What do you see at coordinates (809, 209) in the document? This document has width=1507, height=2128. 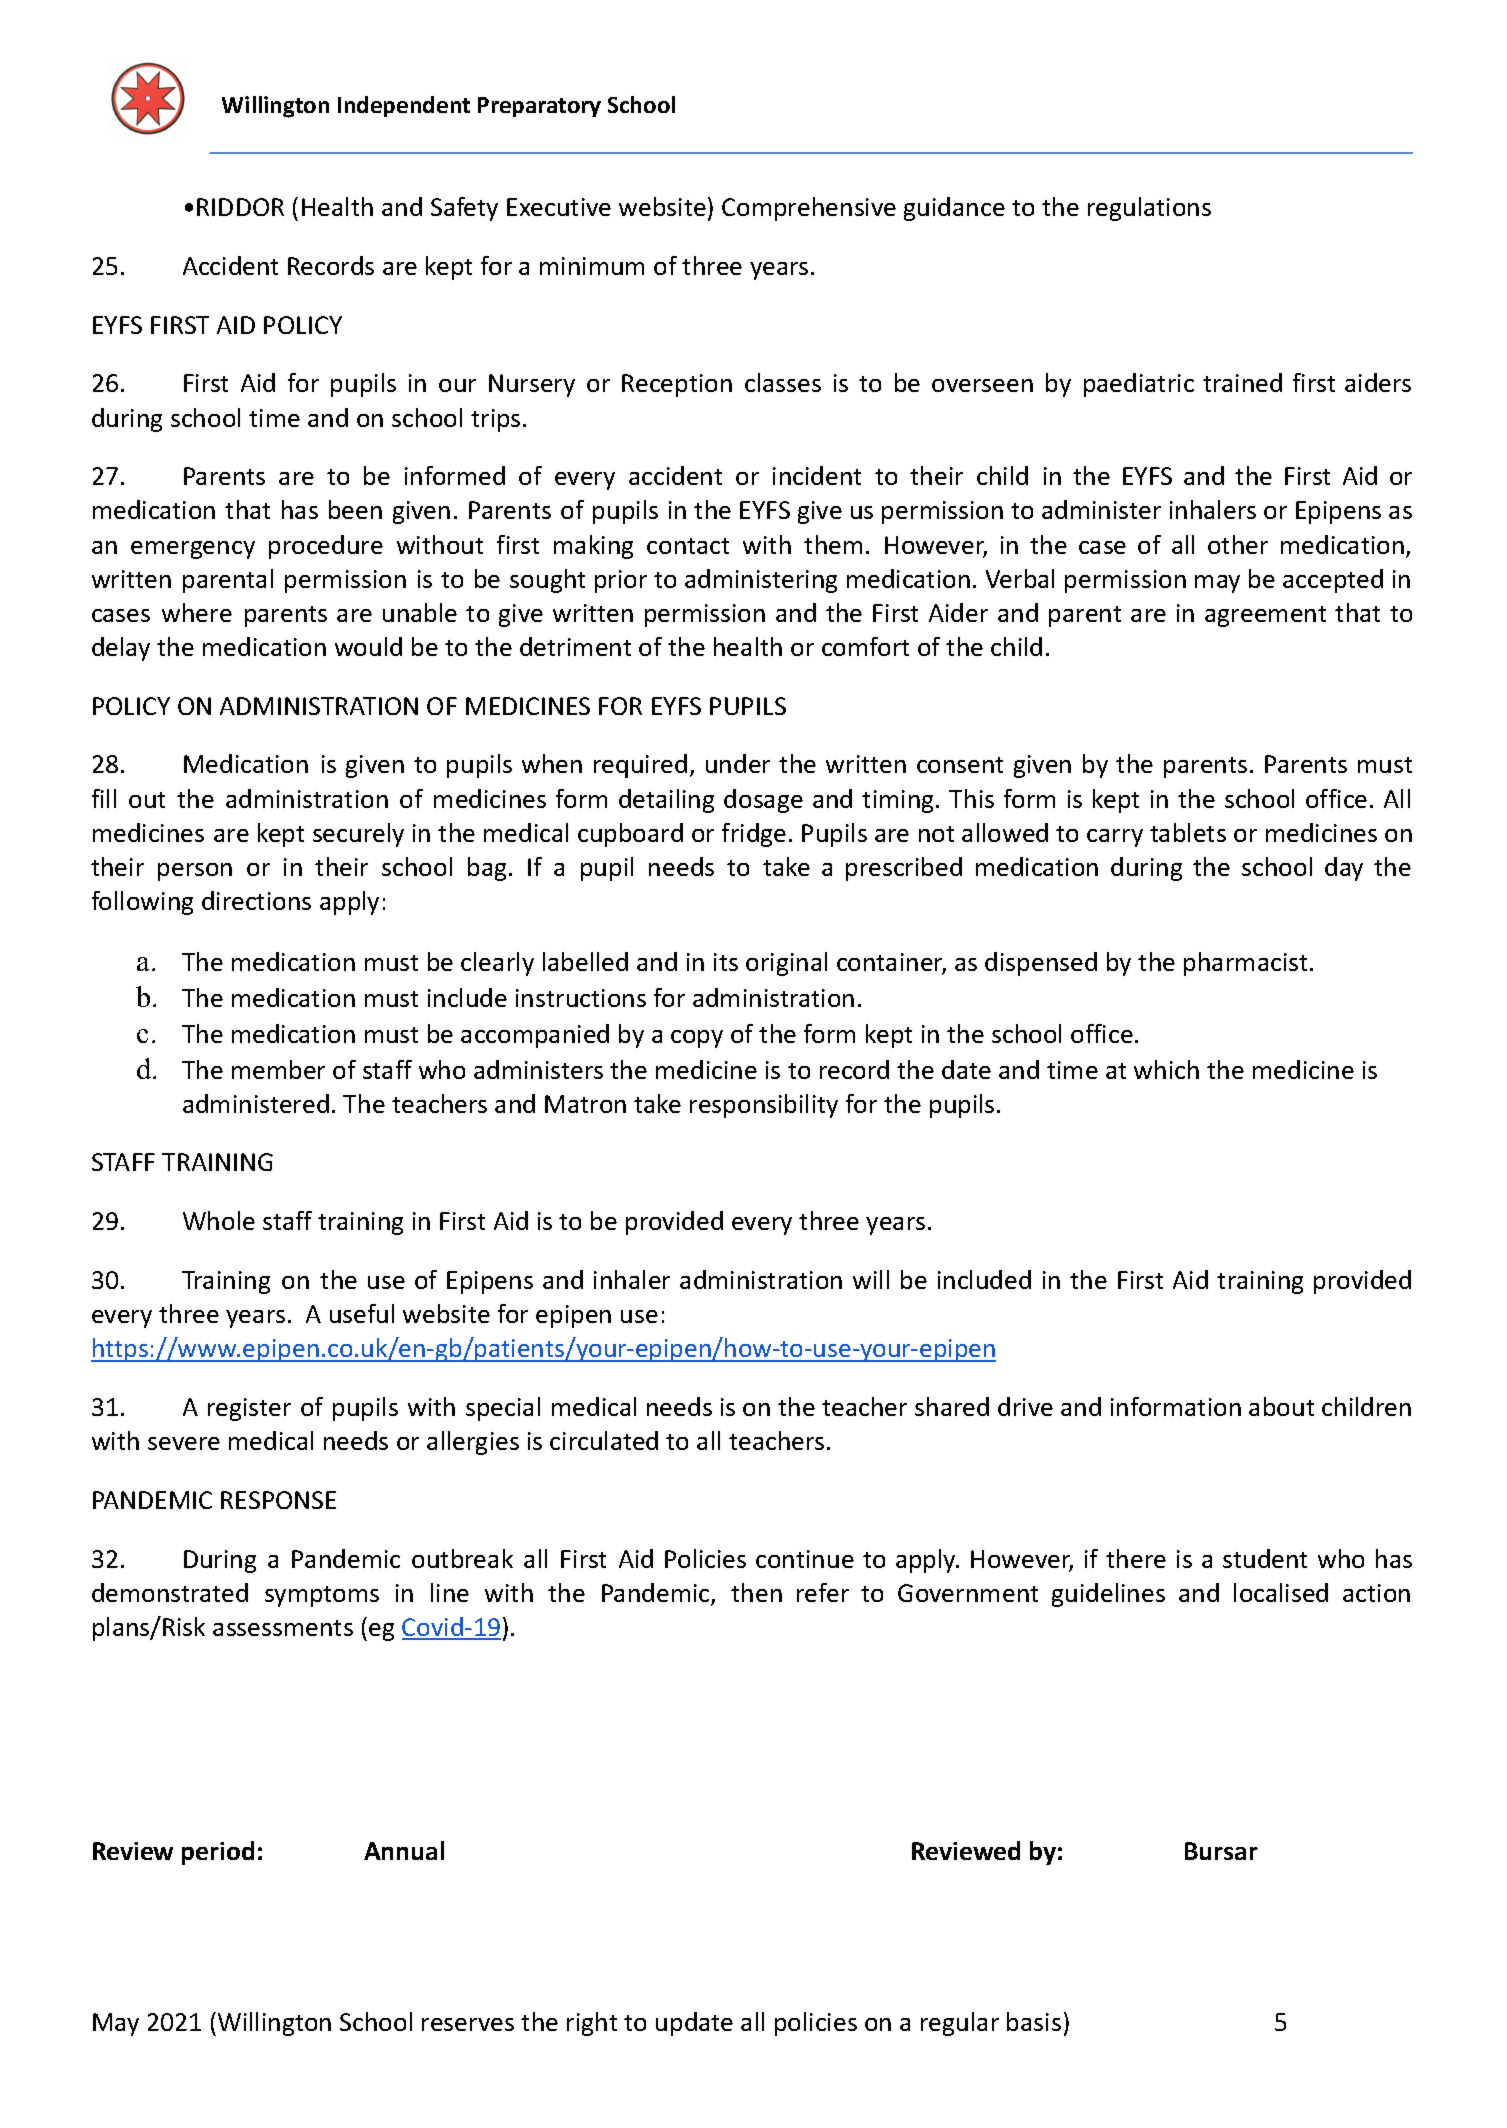 I see `Comprehensive` at bounding box center [809, 209].
